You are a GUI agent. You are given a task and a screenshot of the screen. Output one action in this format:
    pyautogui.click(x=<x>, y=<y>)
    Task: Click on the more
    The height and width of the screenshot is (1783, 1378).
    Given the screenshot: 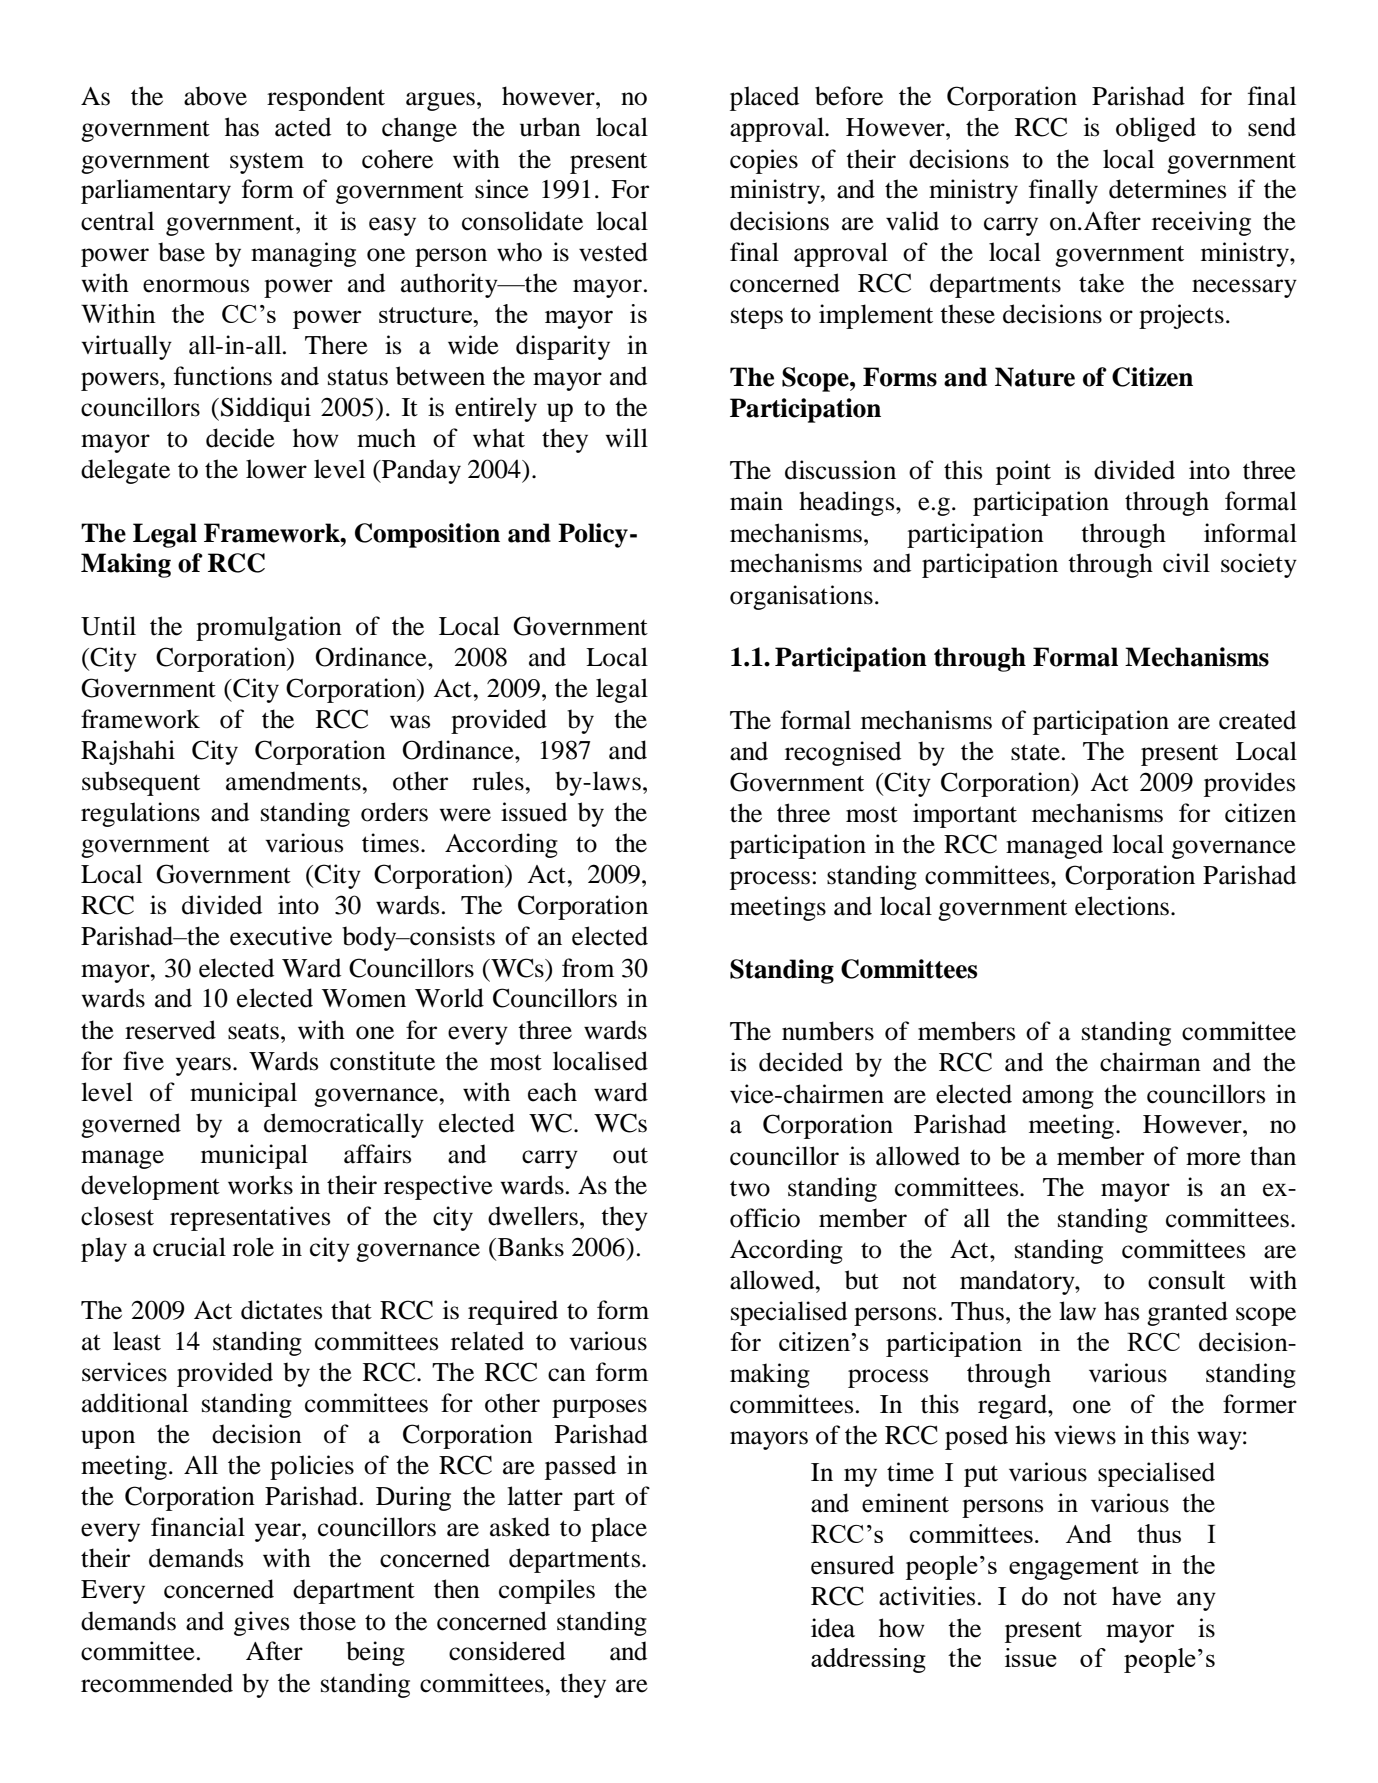 What is the action you would take?
    pyautogui.click(x=1213, y=1159)
